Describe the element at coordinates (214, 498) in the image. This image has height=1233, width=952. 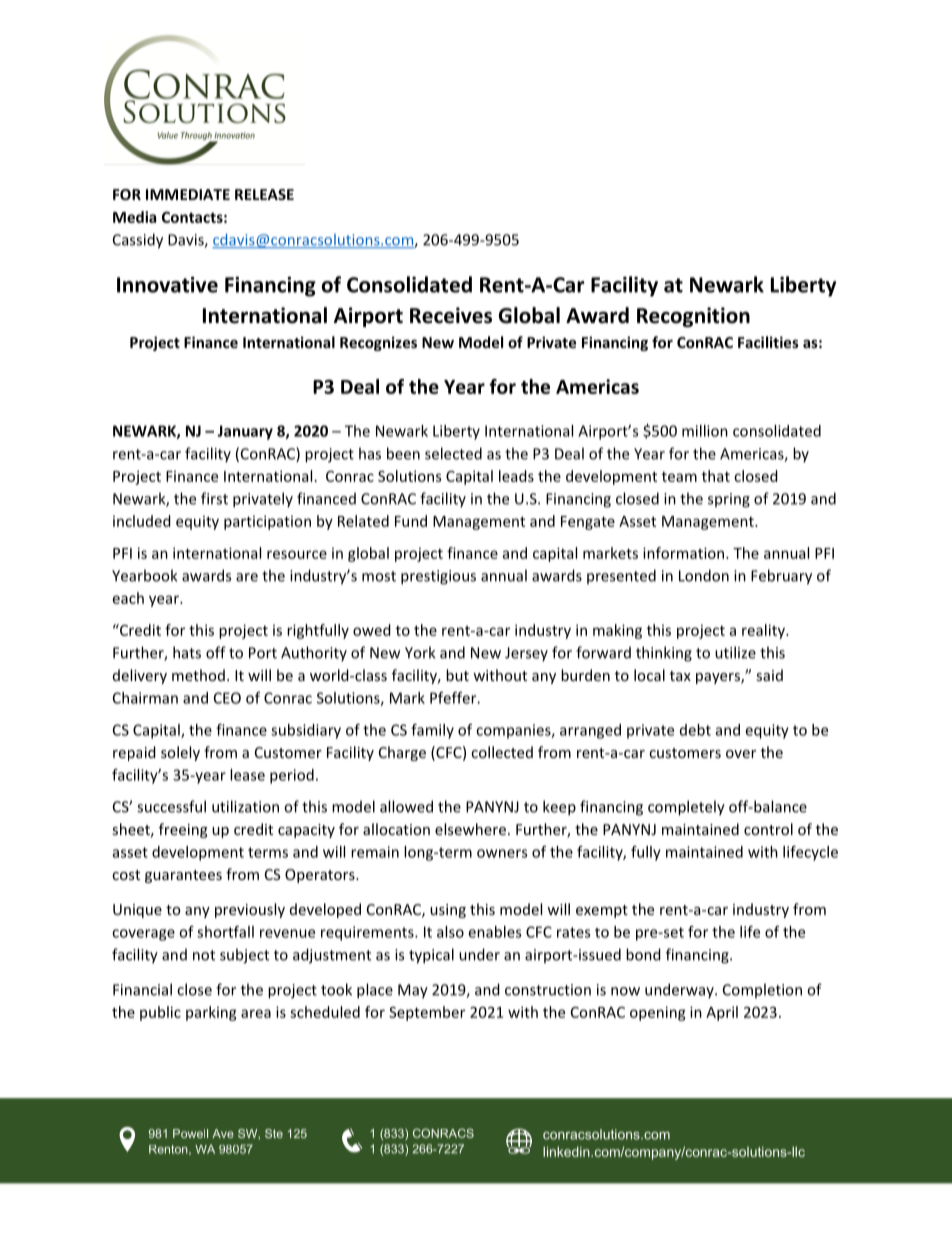
I see `first` at that location.
